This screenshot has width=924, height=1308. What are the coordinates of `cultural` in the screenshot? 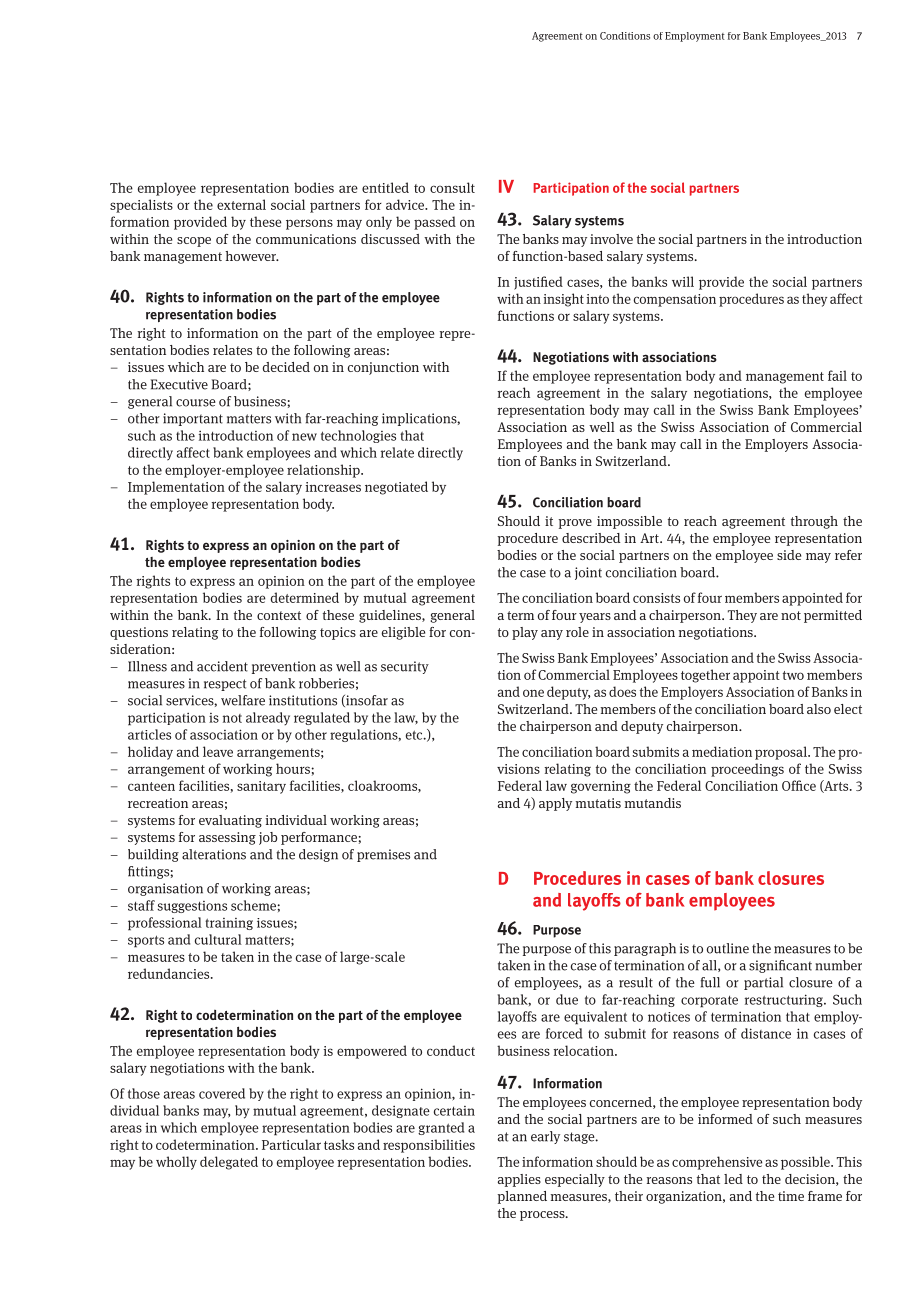 It's located at (218, 939).
